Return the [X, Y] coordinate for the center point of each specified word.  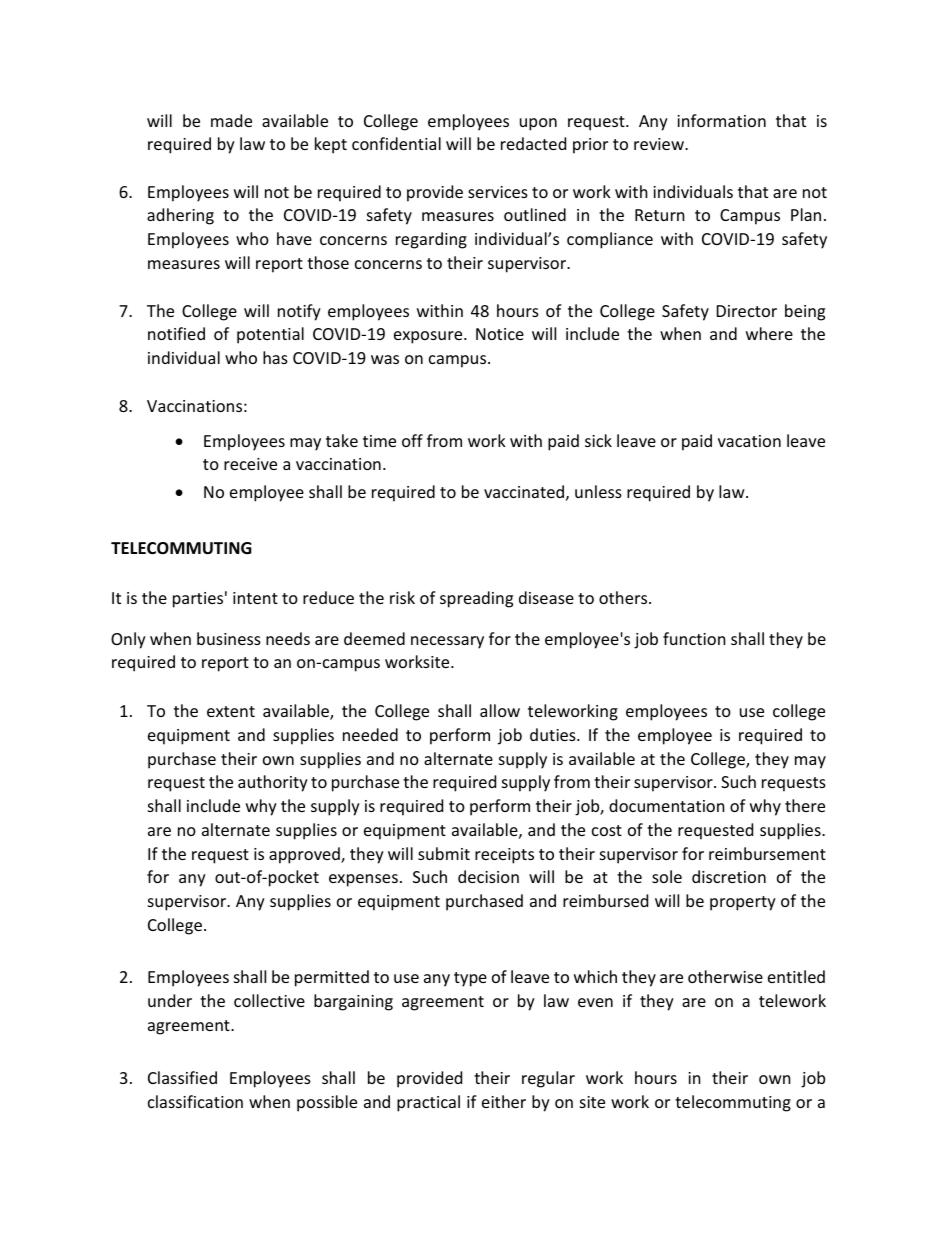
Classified [182, 1077]
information [721, 120]
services [498, 192]
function [694, 638]
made [231, 120]
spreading [476, 599]
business [229, 638]
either [504, 1101]
